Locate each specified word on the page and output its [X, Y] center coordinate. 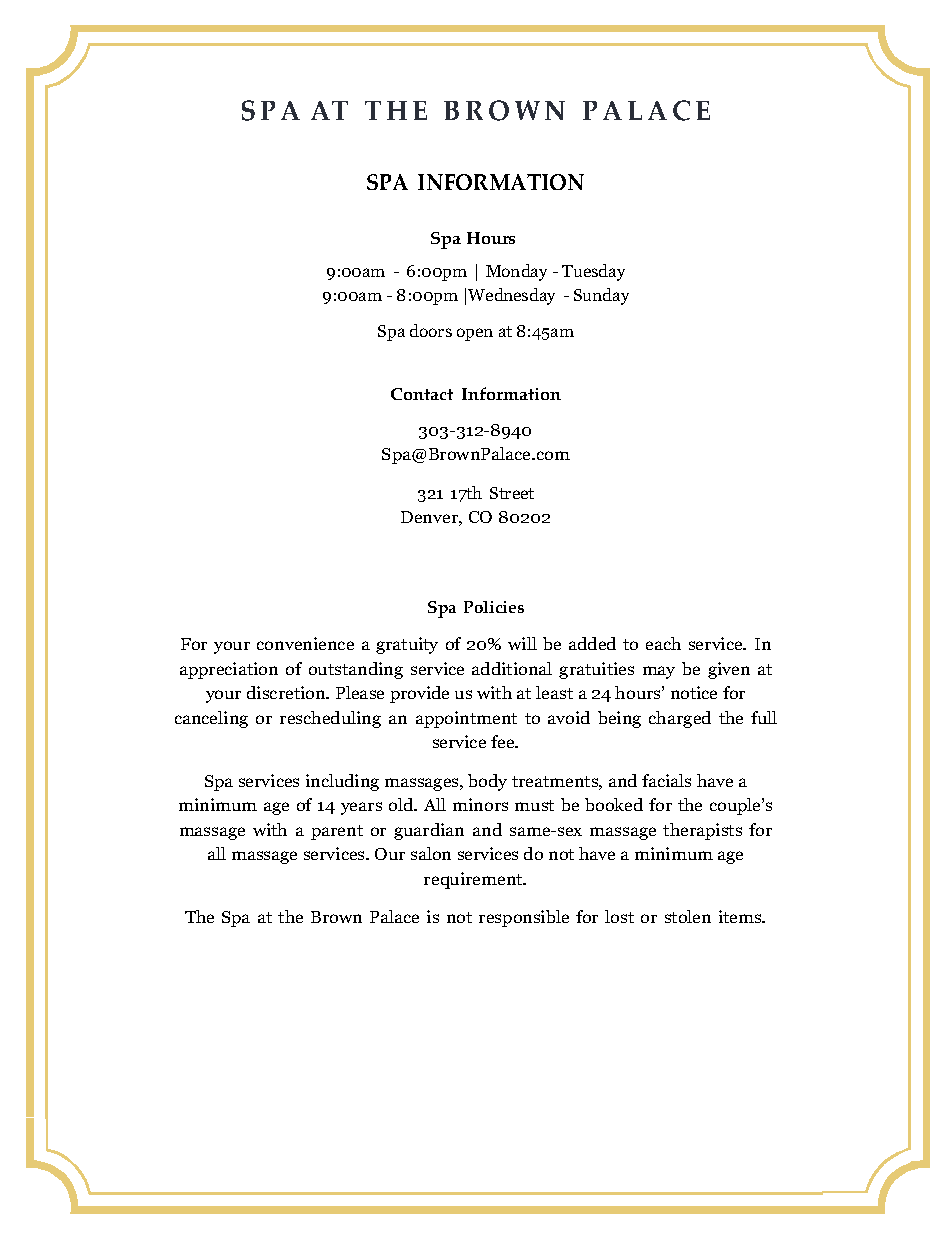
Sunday [601, 296]
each [663, 643]
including [342, 782]
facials [666, 780]
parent [337, 832]
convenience [305, 643]
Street [512, 493]
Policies [494, 607]
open [475, 334]
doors [431, 330]
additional [512, 668]
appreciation [229, 670]
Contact [422, 394]
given [729, 670]
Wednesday [511, 296]
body [487, 782]
